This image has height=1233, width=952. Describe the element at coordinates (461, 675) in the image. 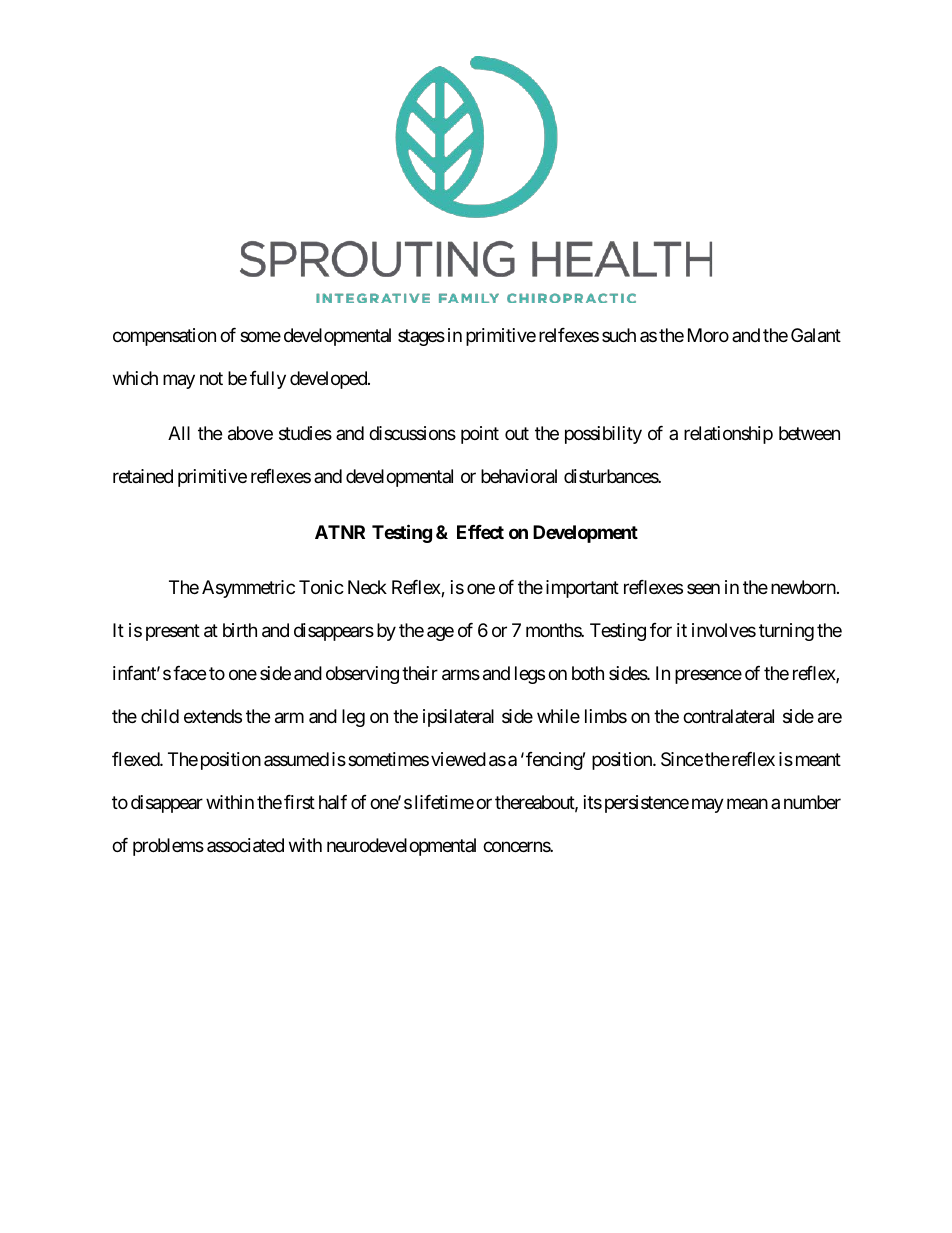

I see `arms` at that location.
